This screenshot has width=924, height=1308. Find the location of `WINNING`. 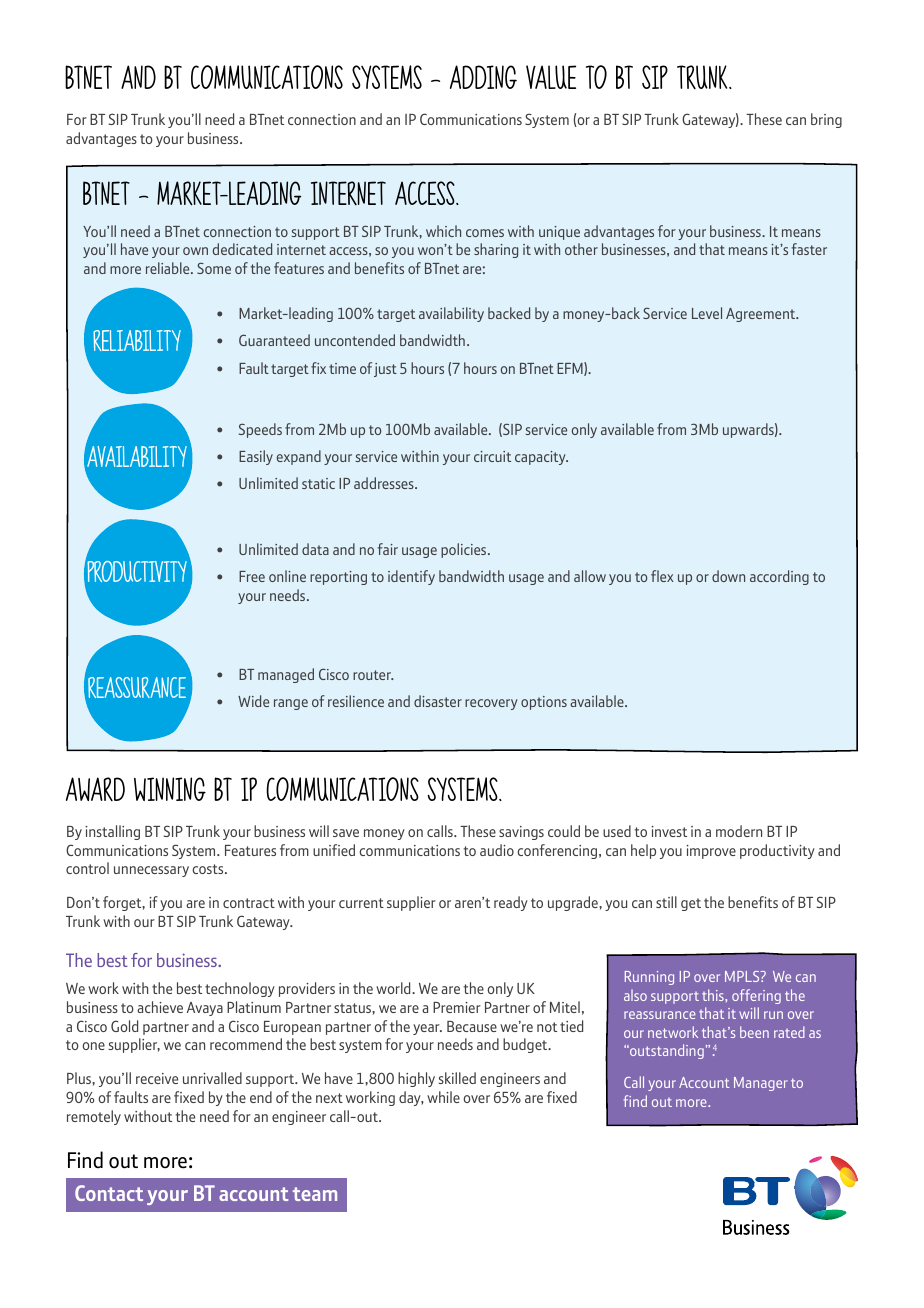

WINNING is located at coordinates (170, 789).
